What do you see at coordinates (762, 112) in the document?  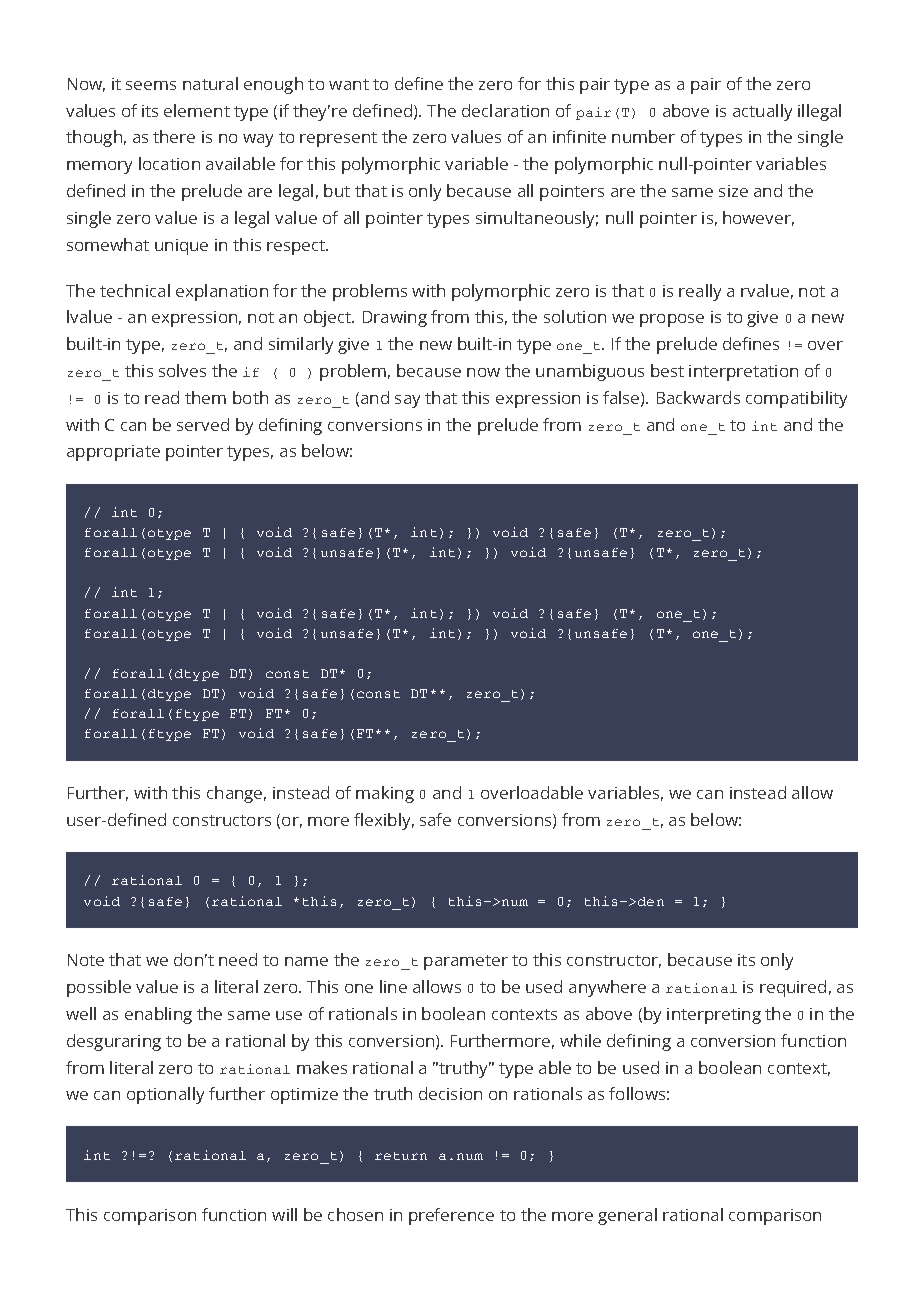 I see `actually` at bounding box center [762, 112].
